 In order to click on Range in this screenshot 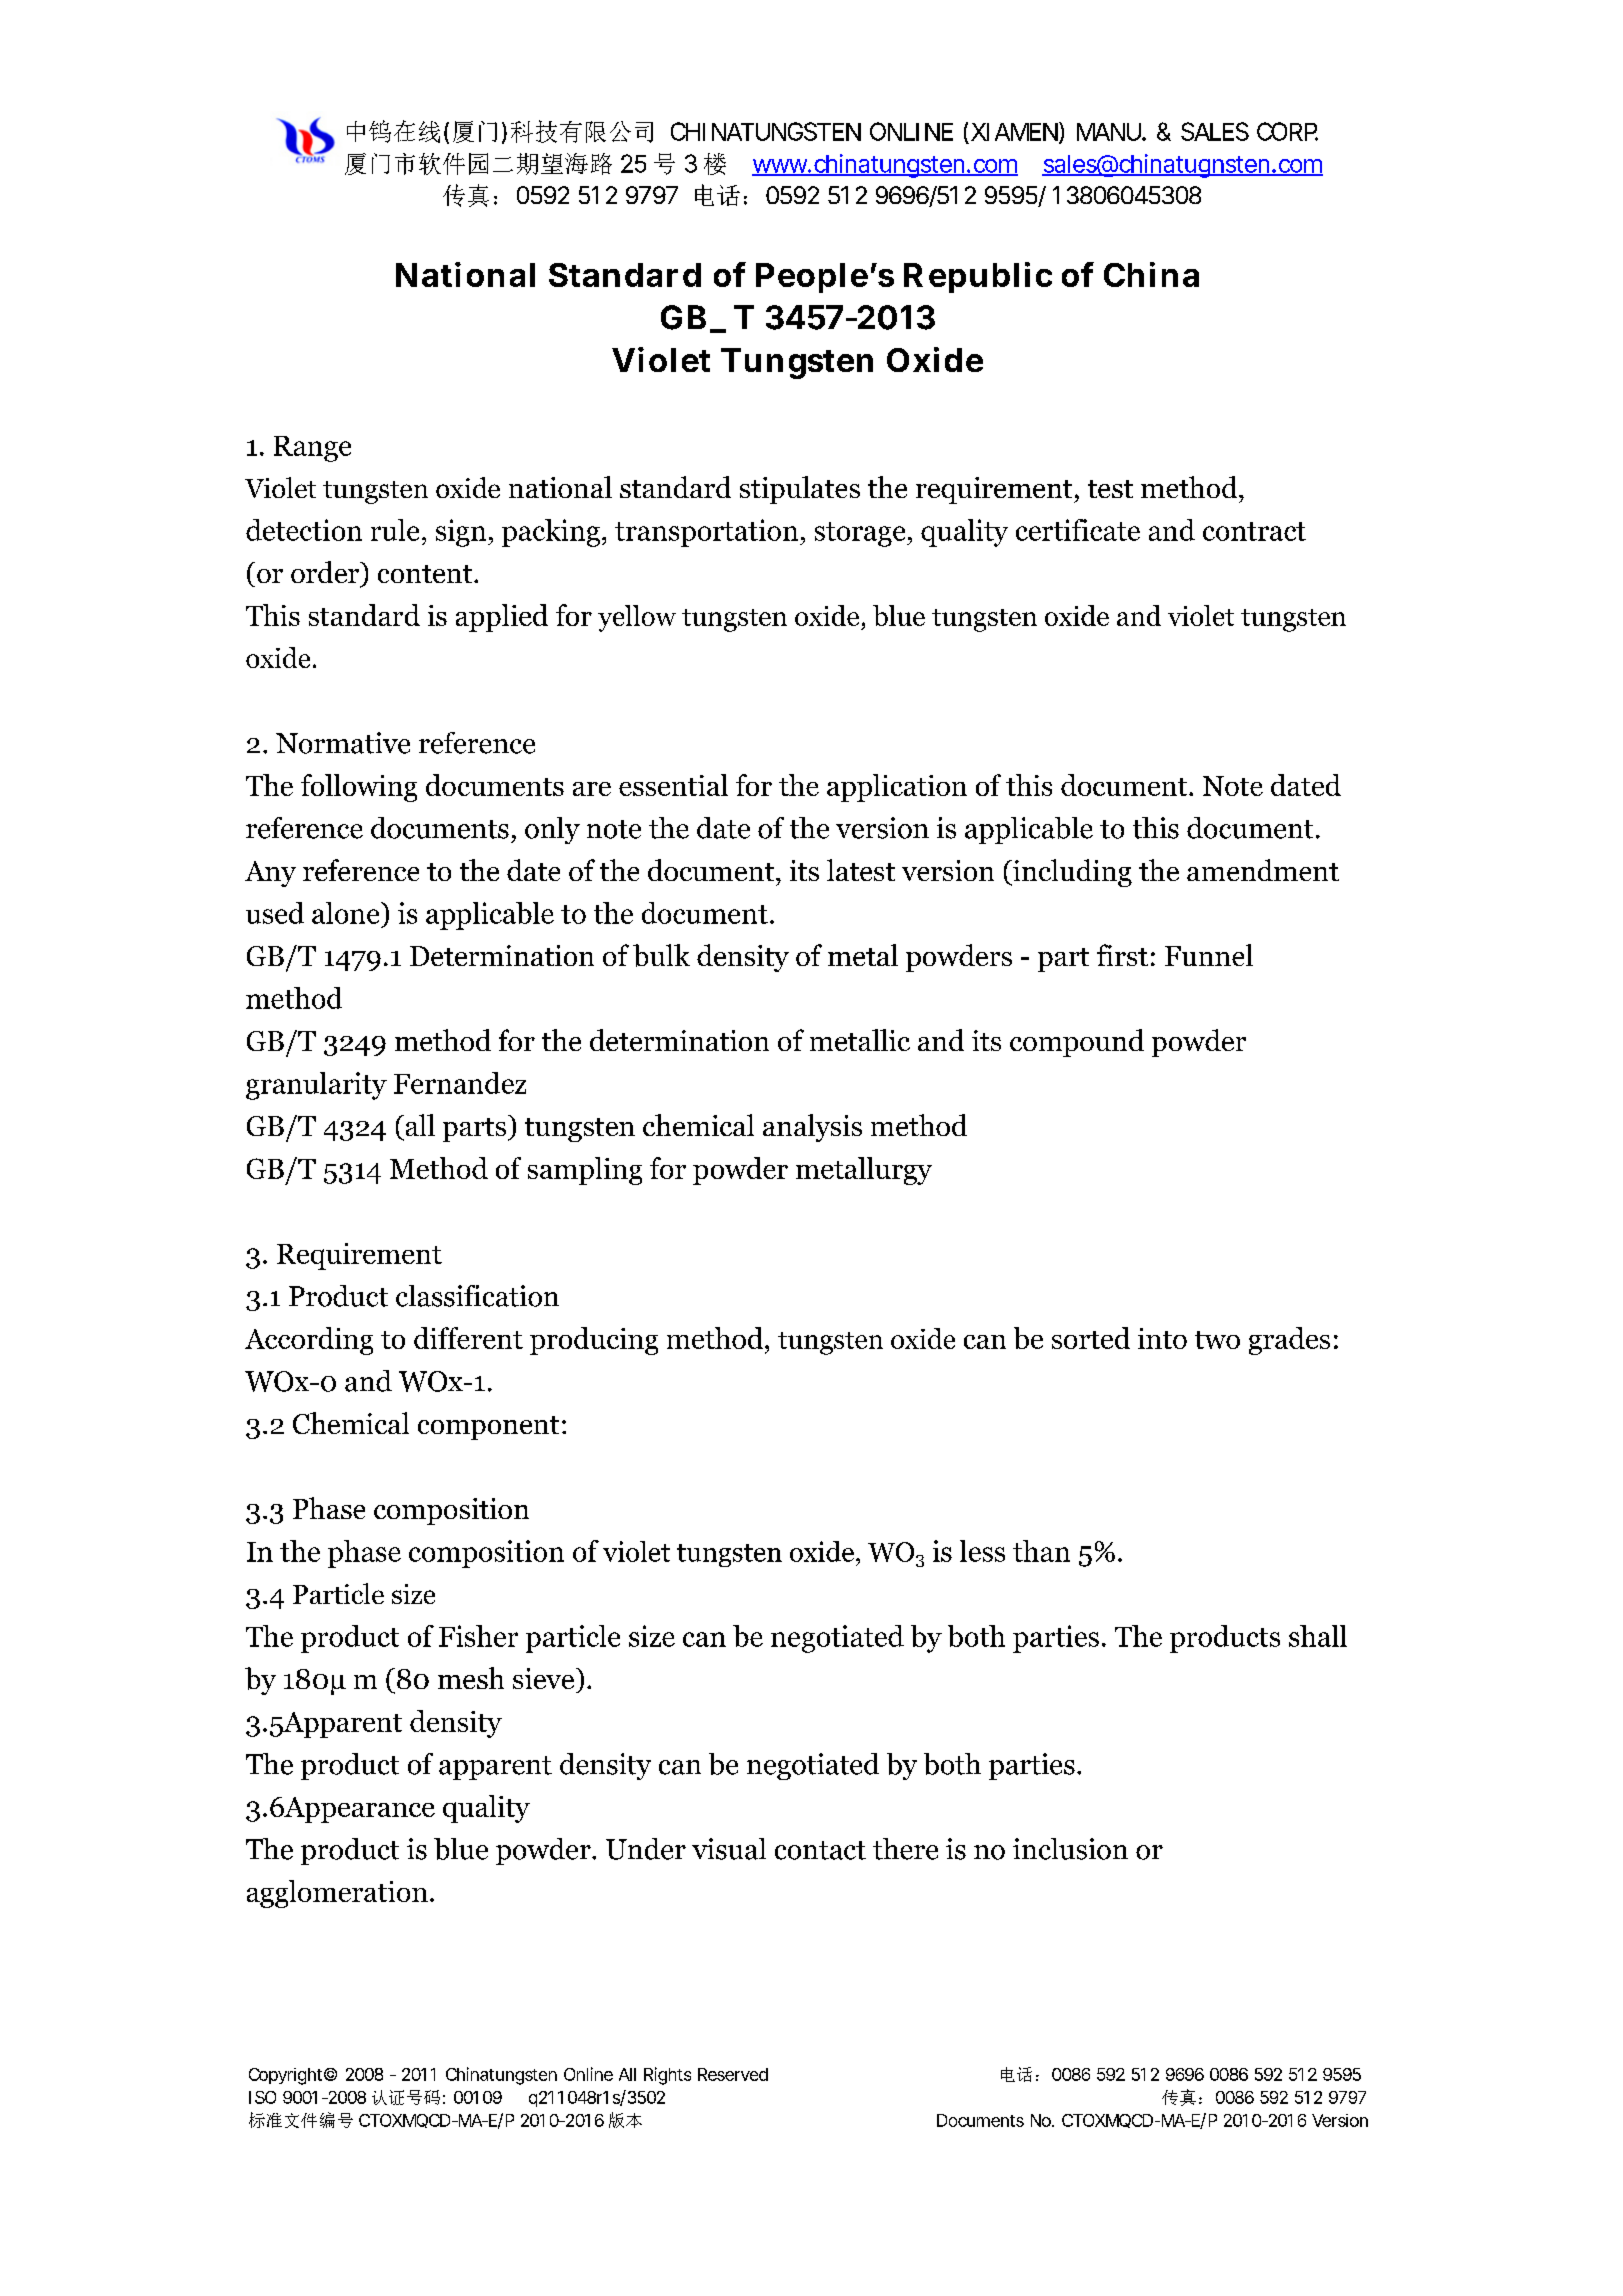, I will do `click(312, 449)`.
